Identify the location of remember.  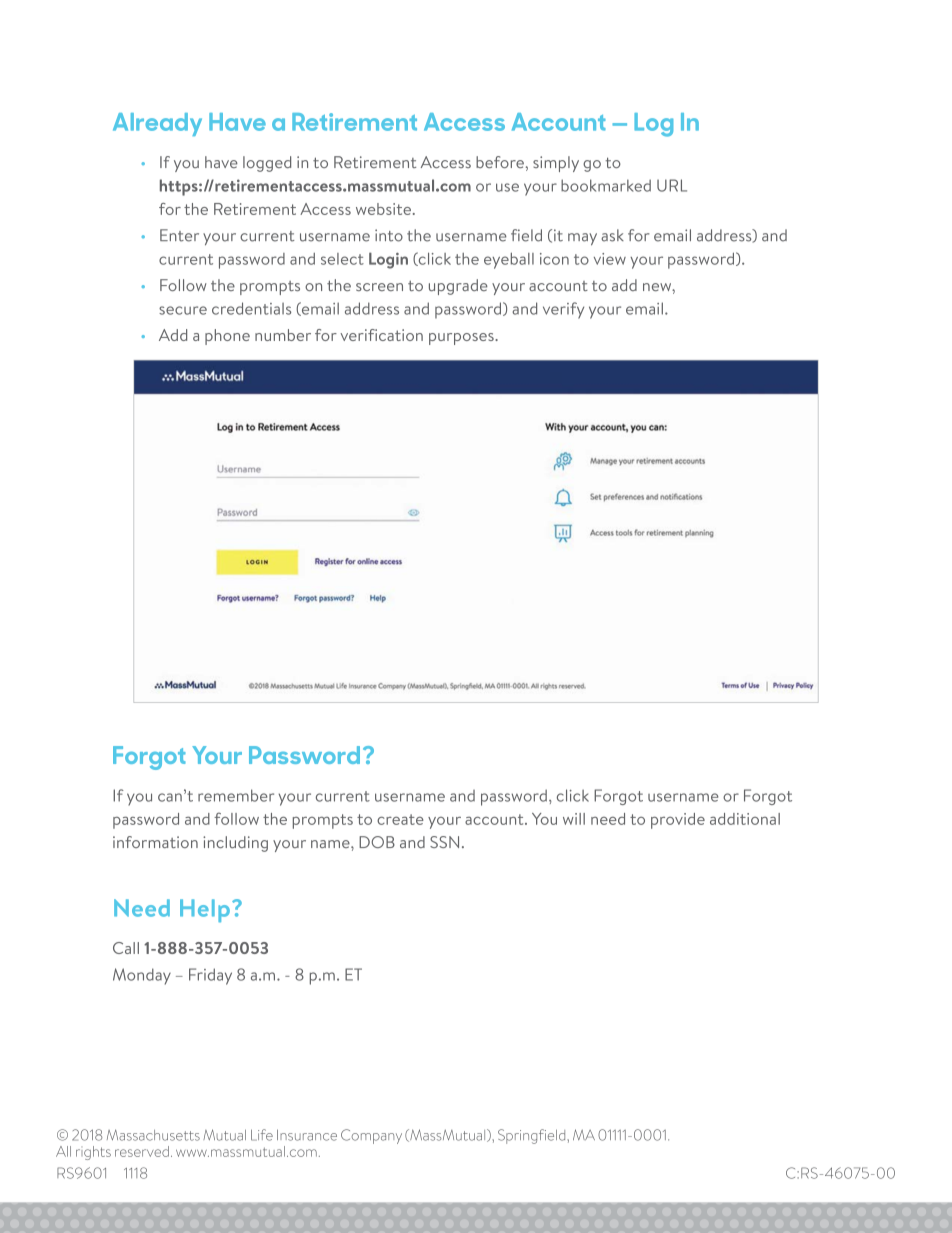
(236, 795).
